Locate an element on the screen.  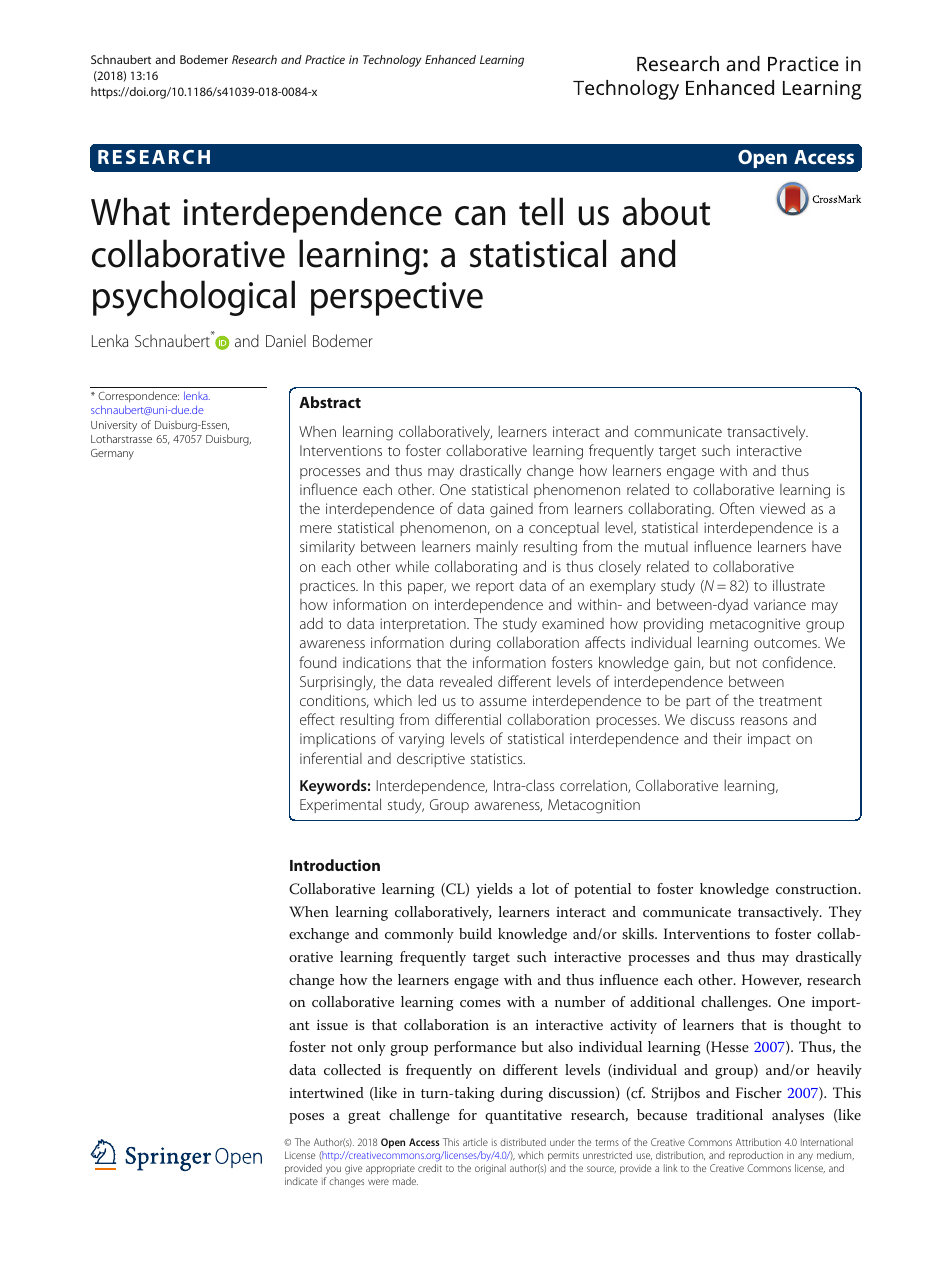
assume is located at coordinates (503, 702).
